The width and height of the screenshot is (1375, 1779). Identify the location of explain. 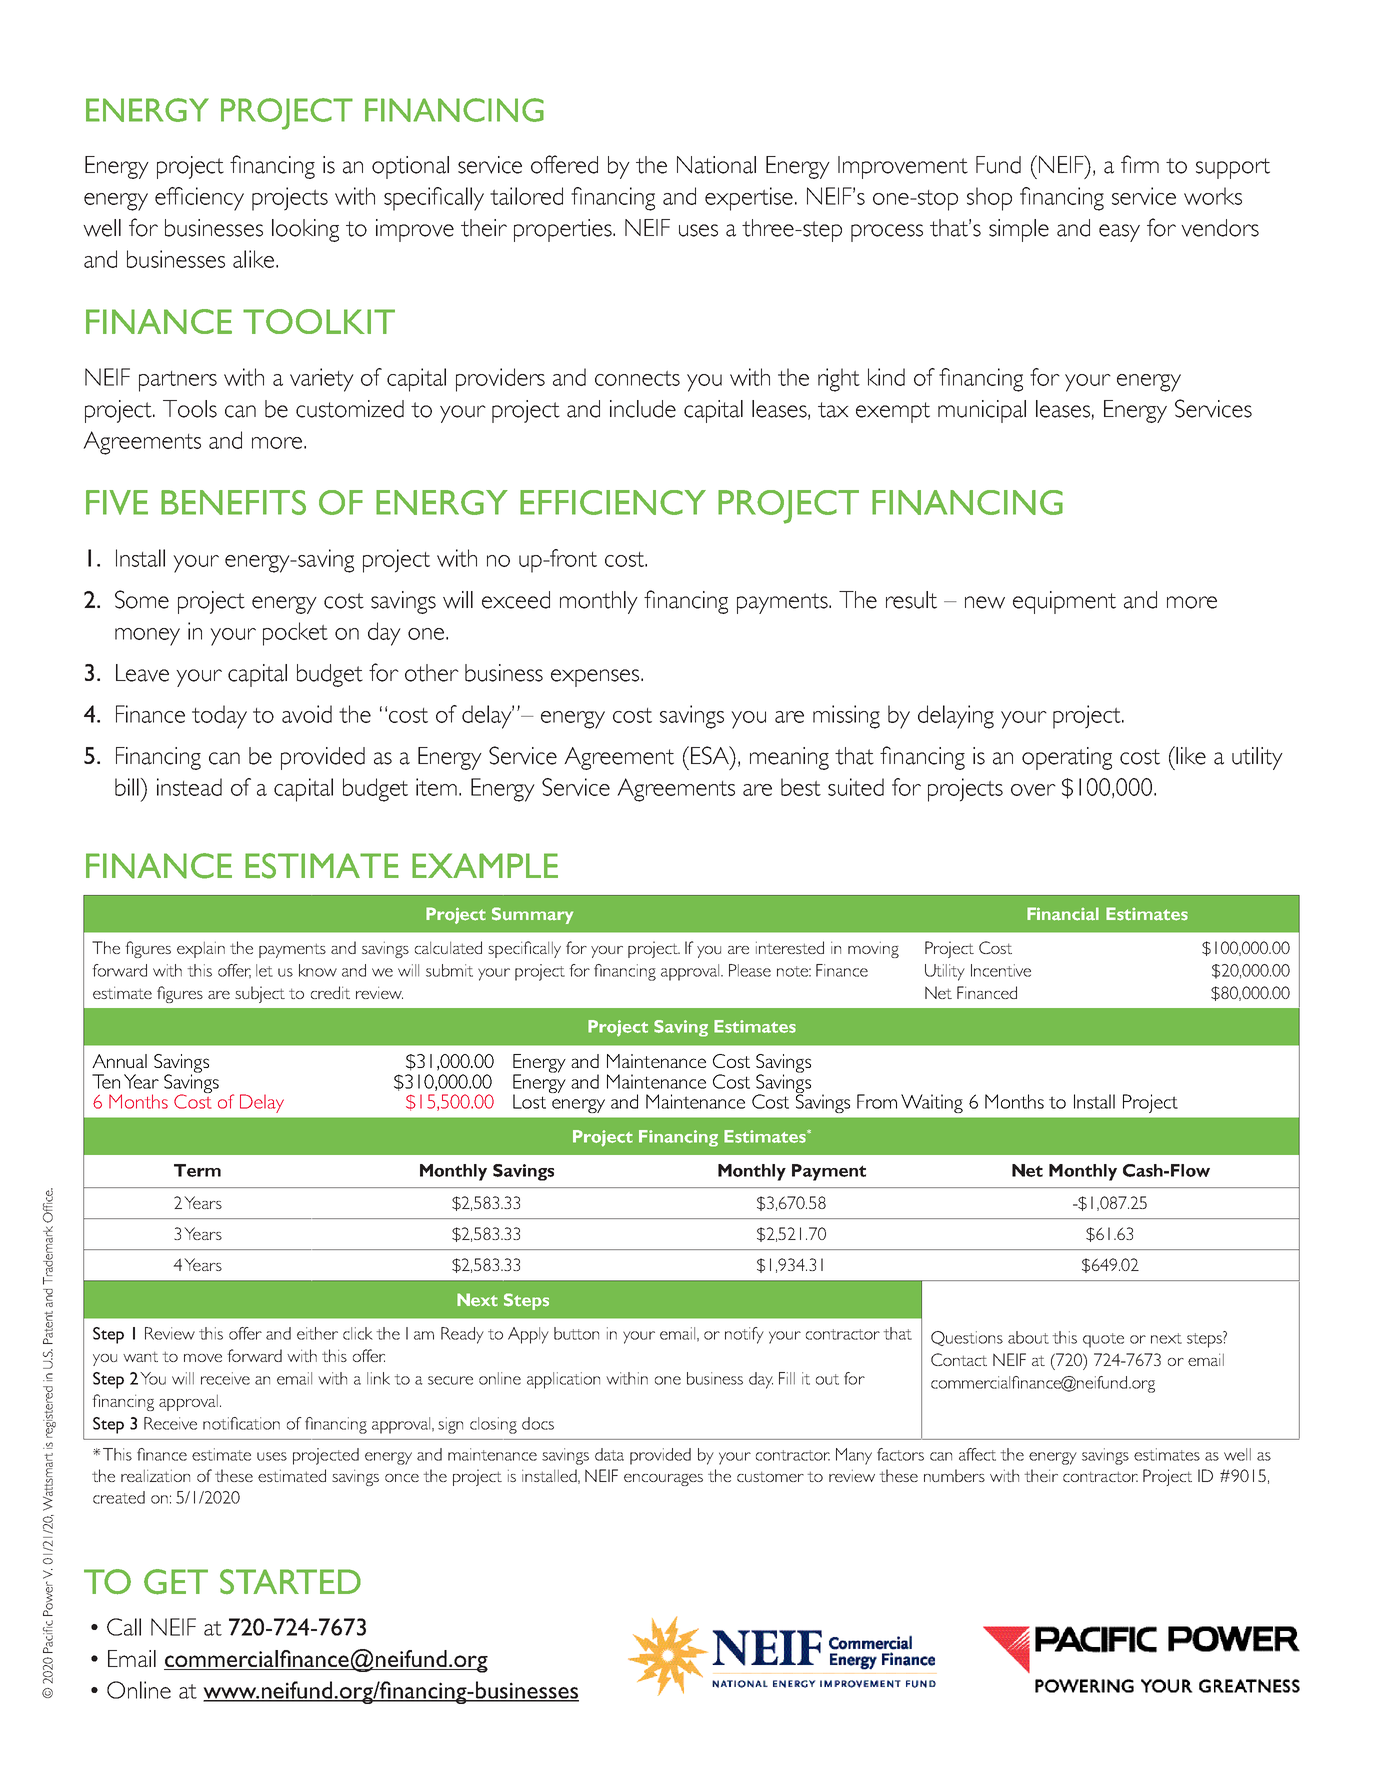
(201, 949).
